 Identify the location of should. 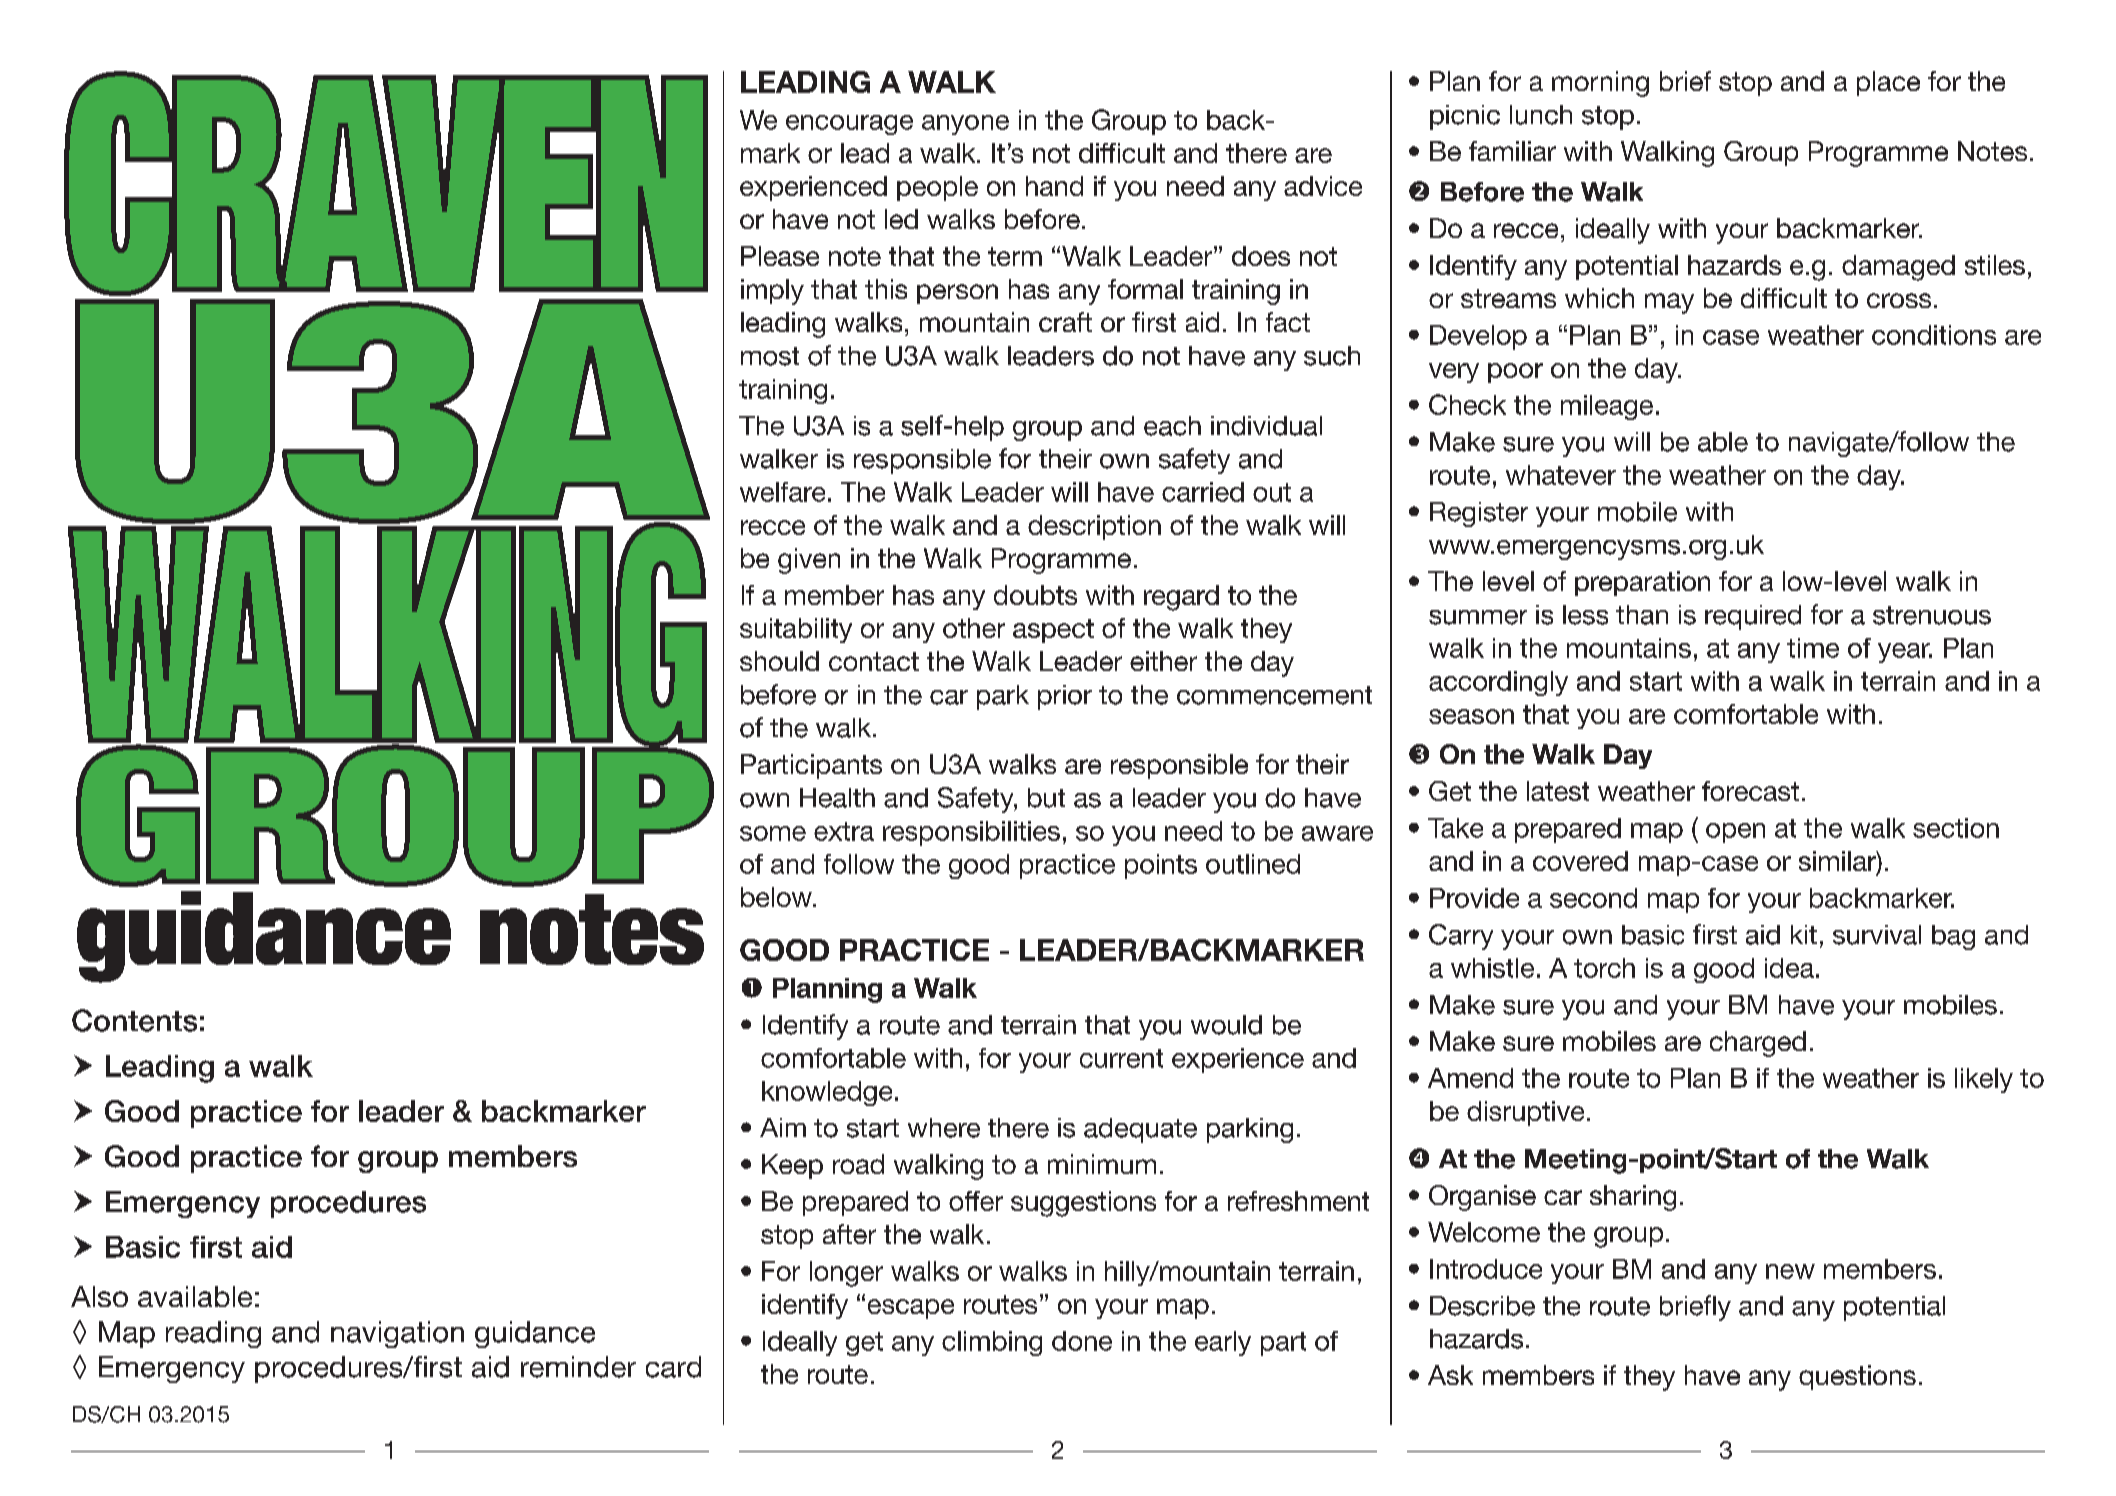
(779, 661).
